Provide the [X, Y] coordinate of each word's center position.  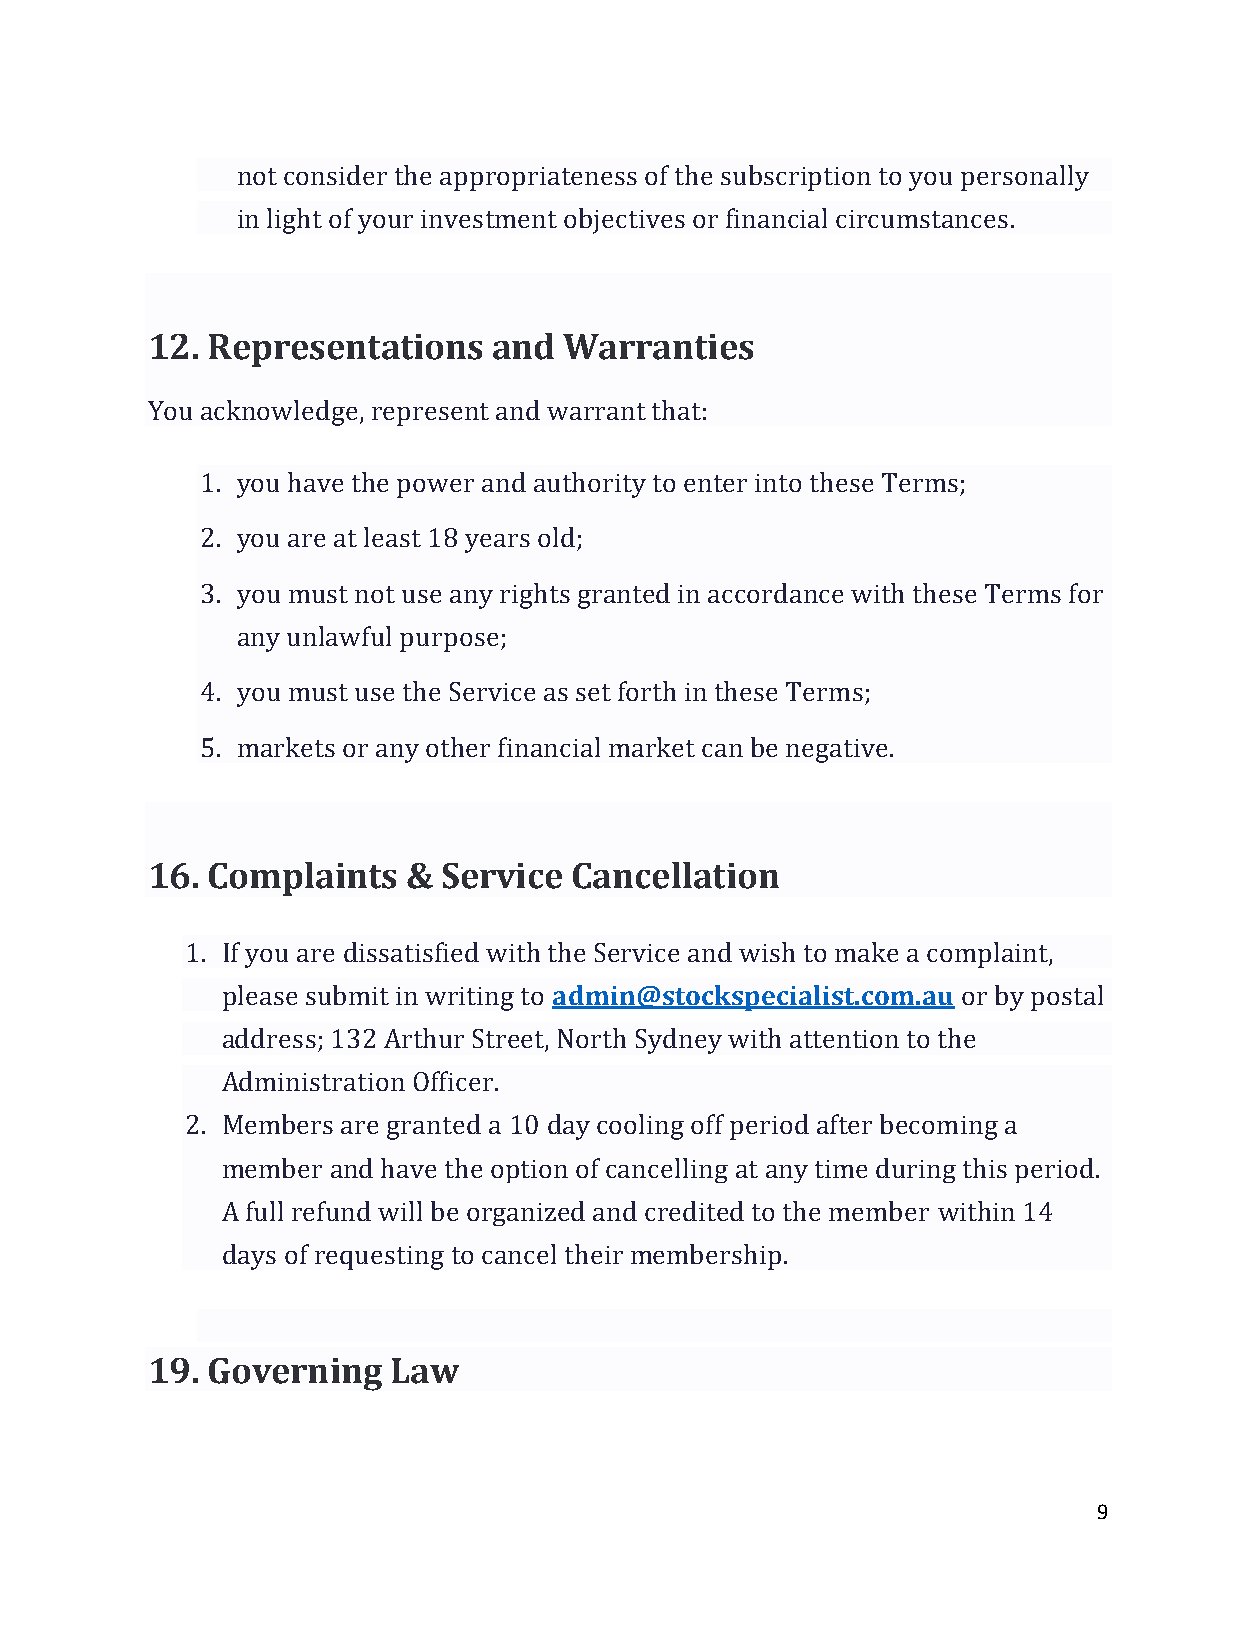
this [985, 1168]
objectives [624, 221]
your [385, 224]
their [594, 1254]
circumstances [922, 219]
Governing [295, 1374]
